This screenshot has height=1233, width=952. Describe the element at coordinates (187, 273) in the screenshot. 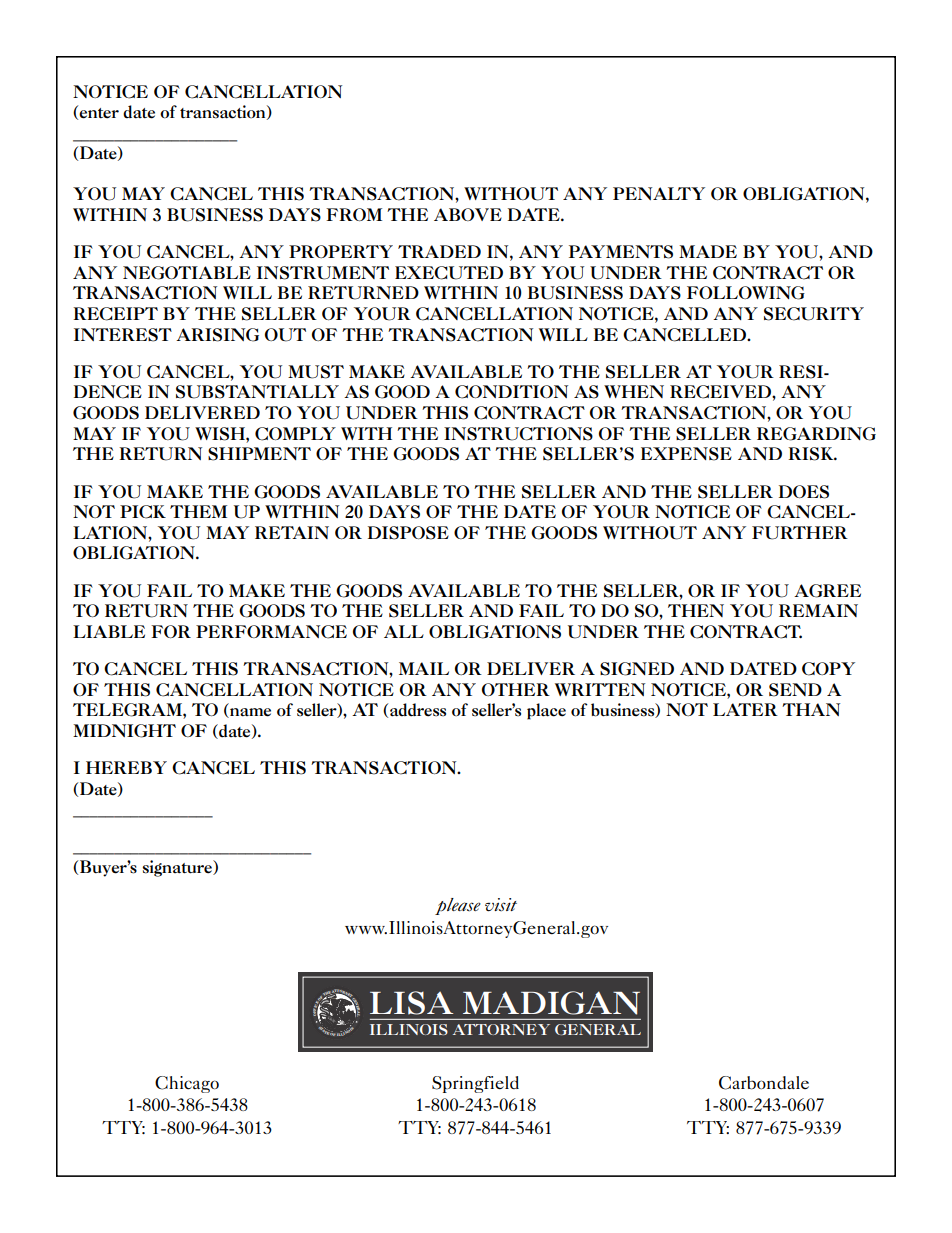

I see `NEGOTIABLE` at that location.
